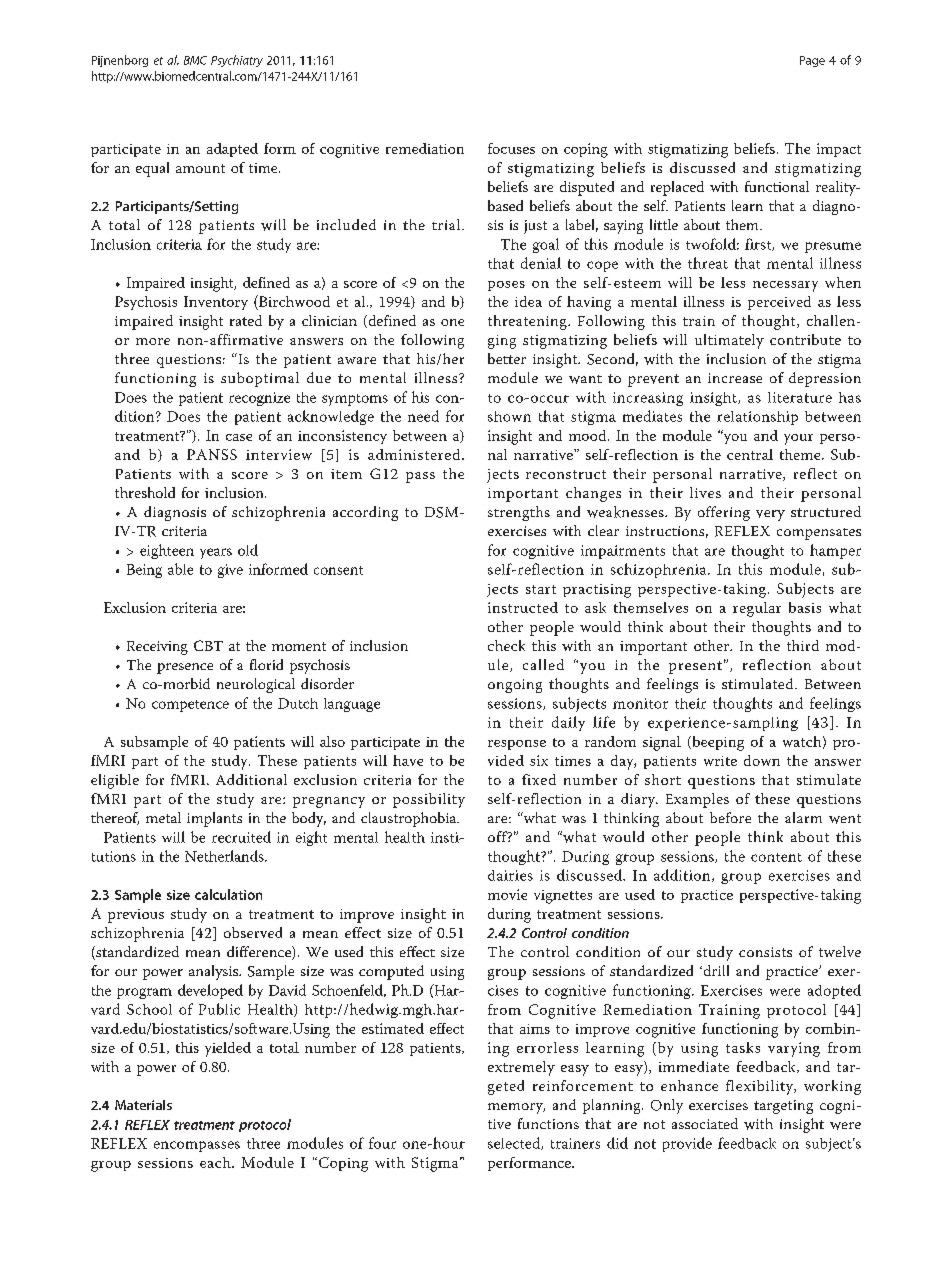 The height and width of the screenshot is (1270, 952). What do you see at coordinates (507, 358) in the screenshot?
I see `better` at bounding box center [507, 358].
